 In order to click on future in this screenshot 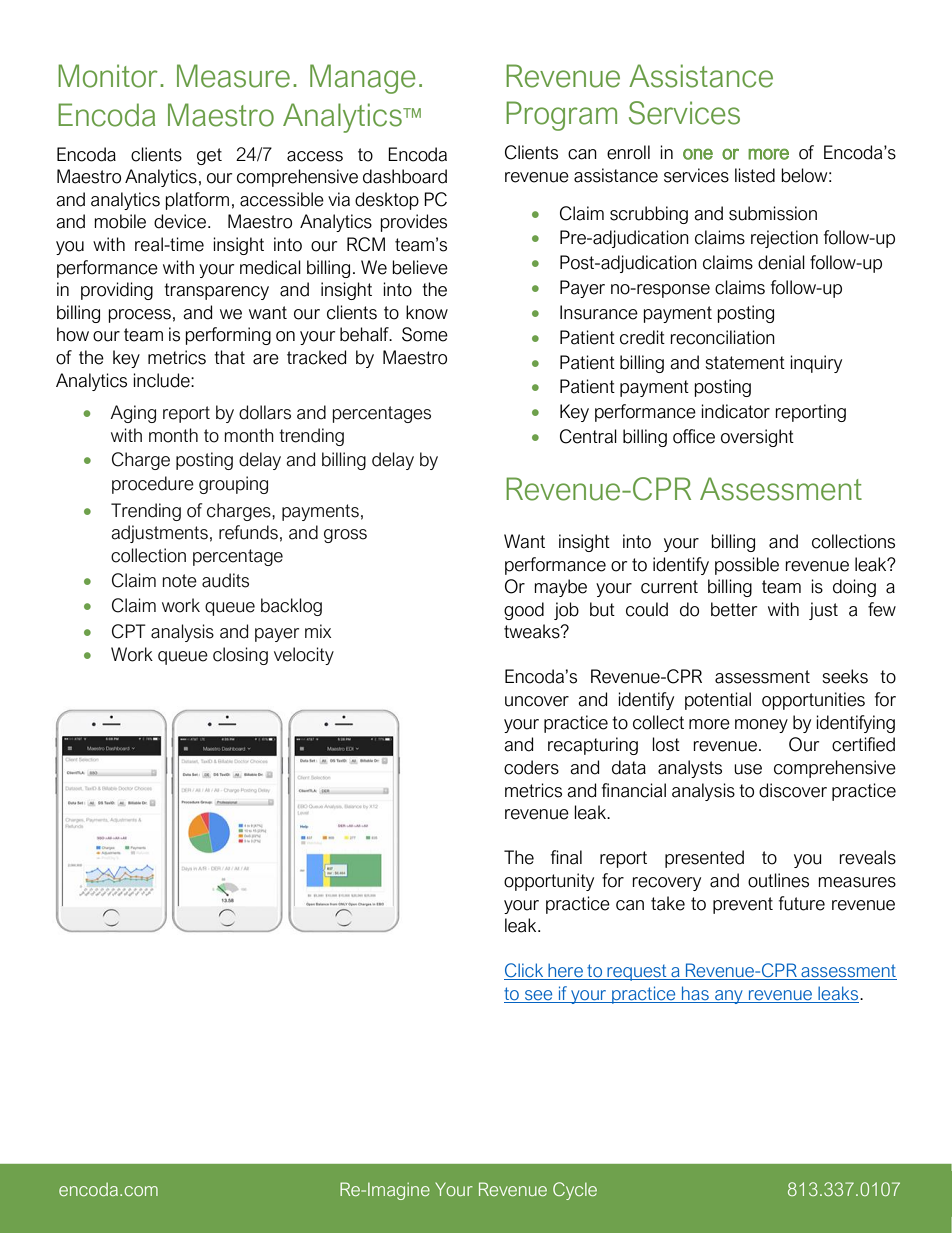, I will do `click(802, 903)`.
